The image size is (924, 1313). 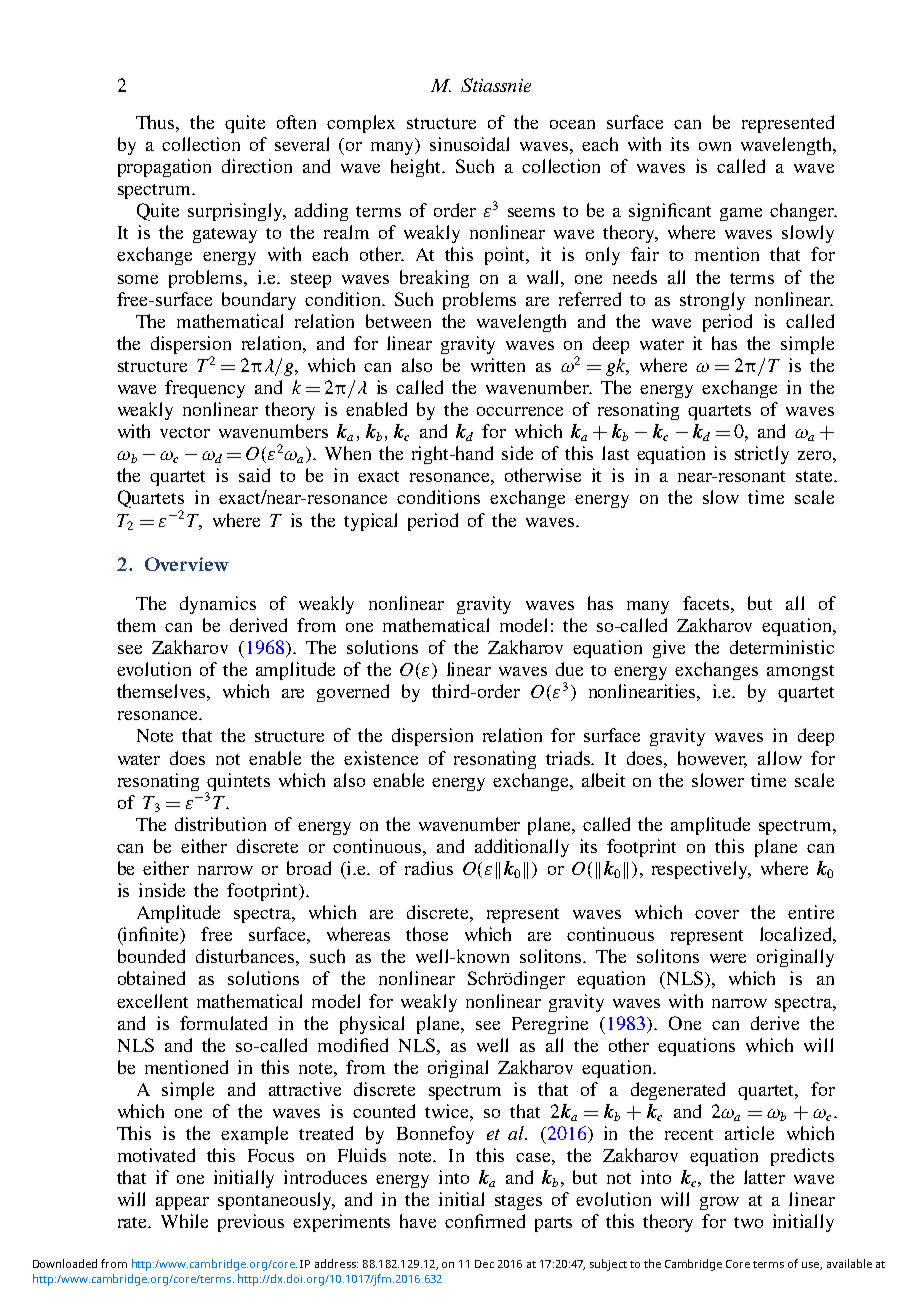 What do you see at coordinates (741, 214) in the image?
I see `game` at bounding box center [741, 214].
